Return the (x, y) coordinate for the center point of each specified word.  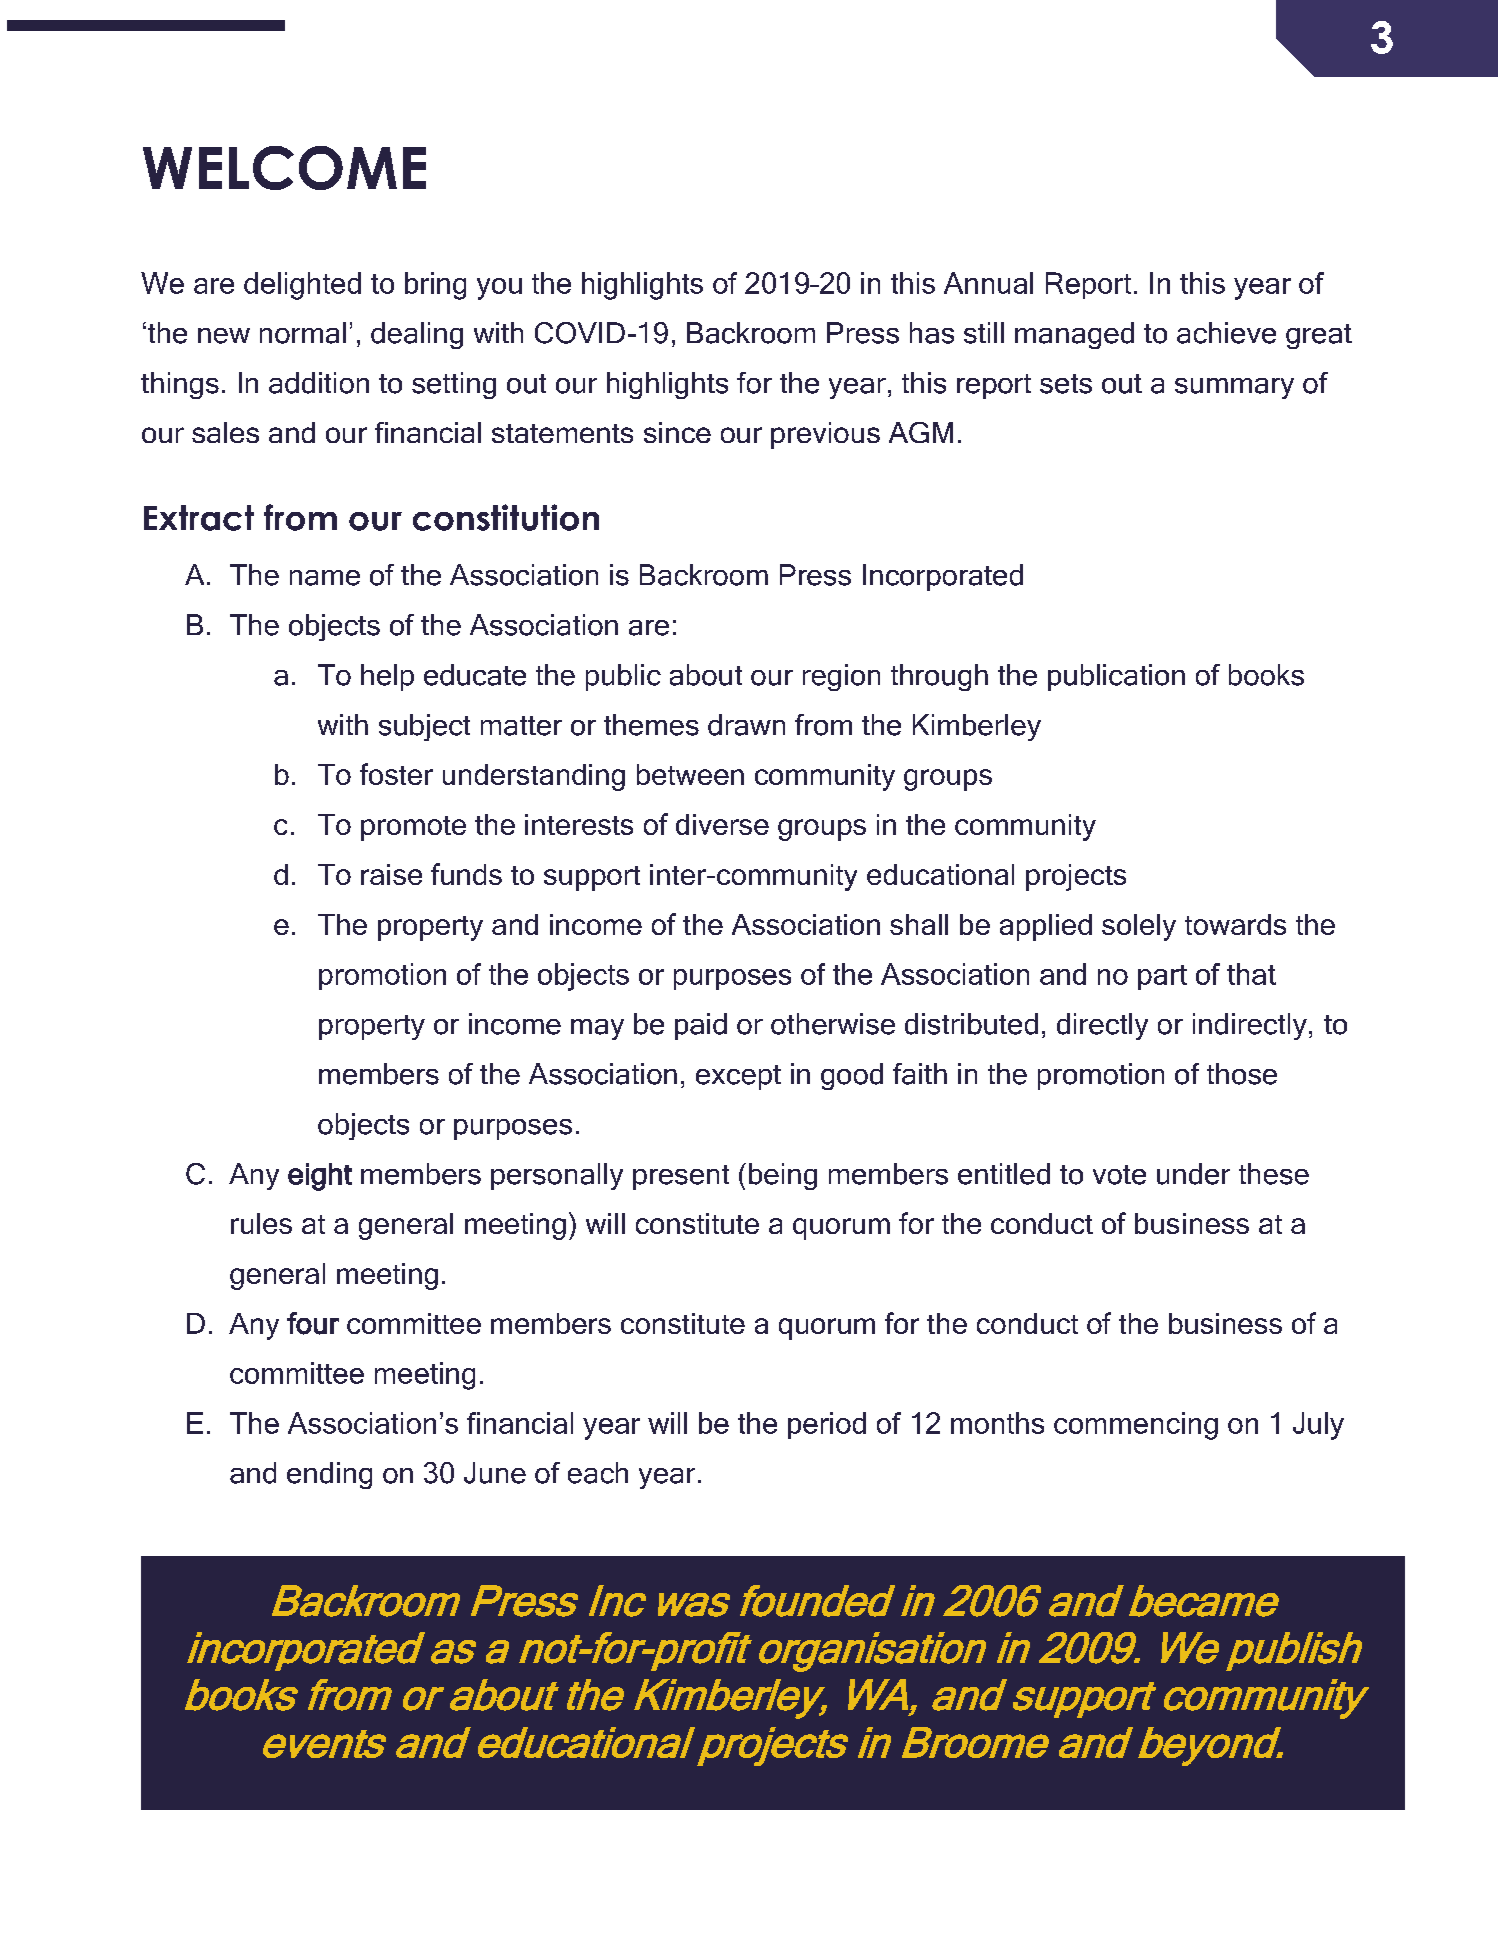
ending (329, 1475)
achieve (1226, 333)
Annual (988, 283)
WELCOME (284, 168)
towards (1235, 924)
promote (413, 828)
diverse (722, 824)
